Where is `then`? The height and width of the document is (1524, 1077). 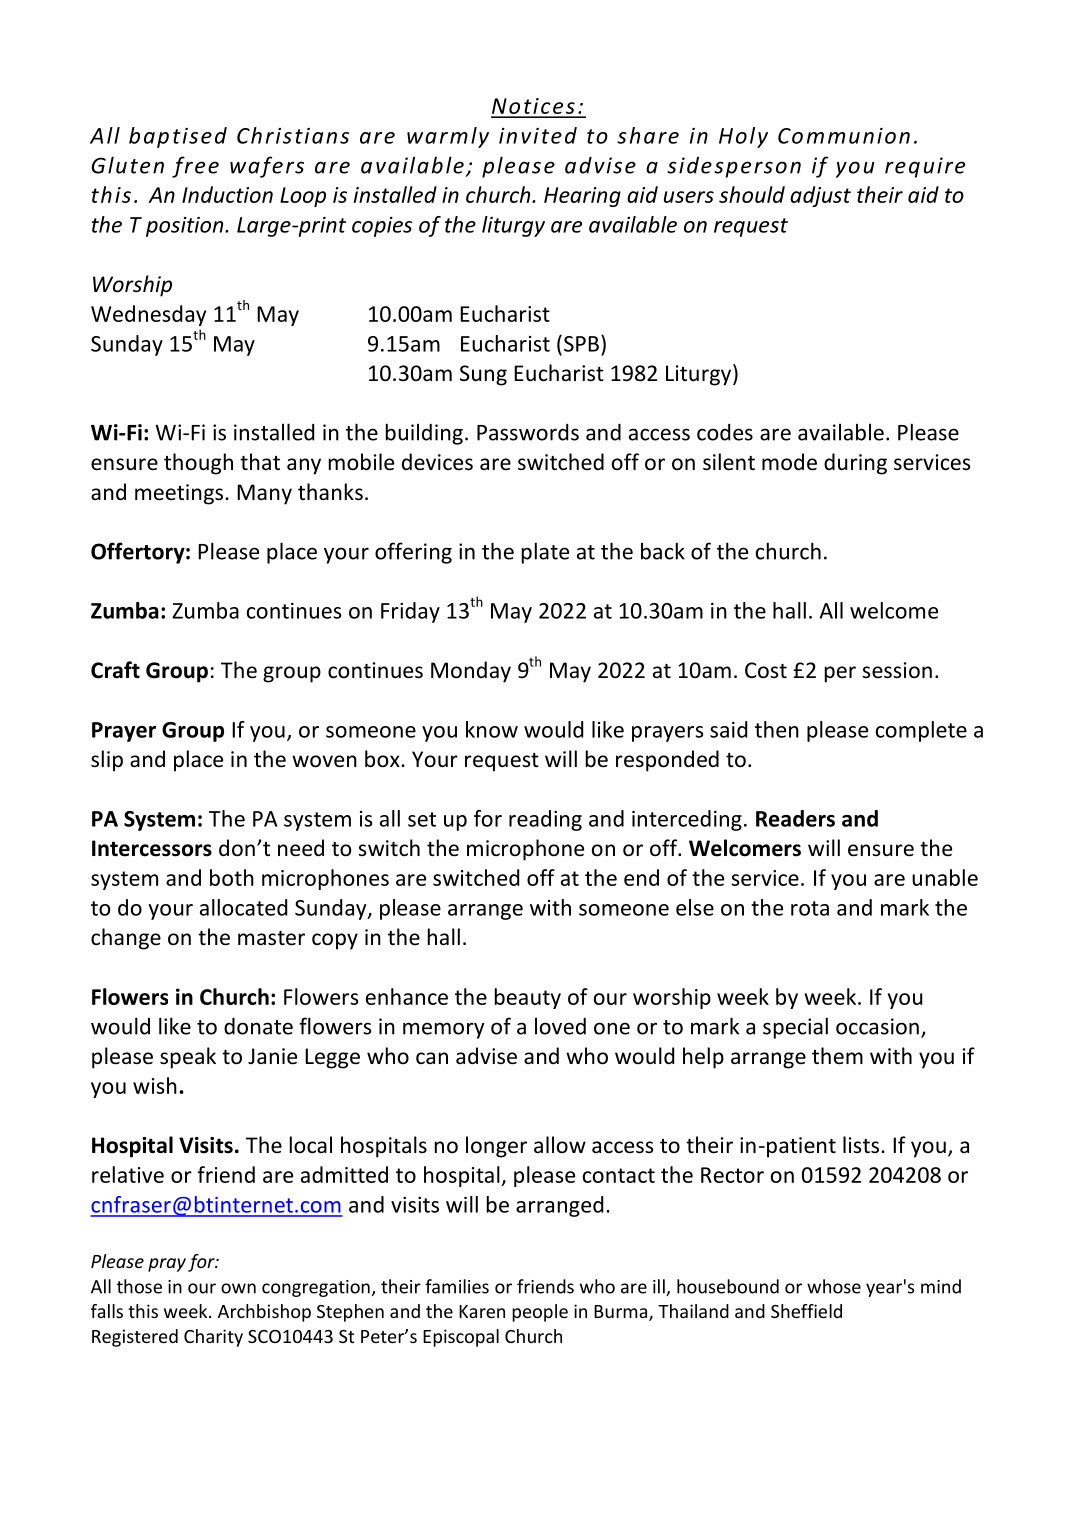 then is located at coordinates (777, 729).
